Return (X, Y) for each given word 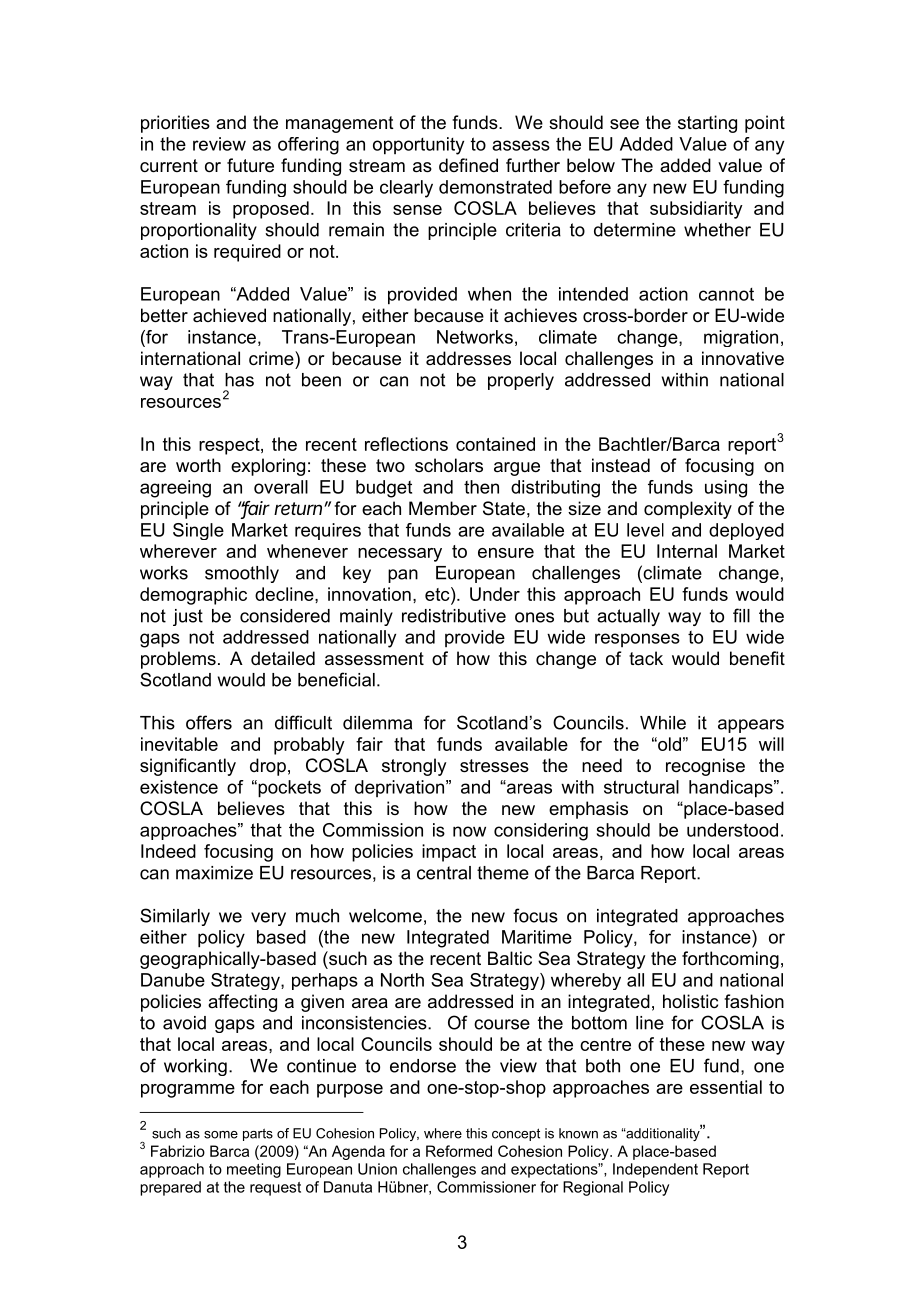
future (250, 165)
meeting (254, 1170)
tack (646, 658)
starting (707, 124)
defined (468, 165)
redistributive (454, 616)
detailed (283, 658)
